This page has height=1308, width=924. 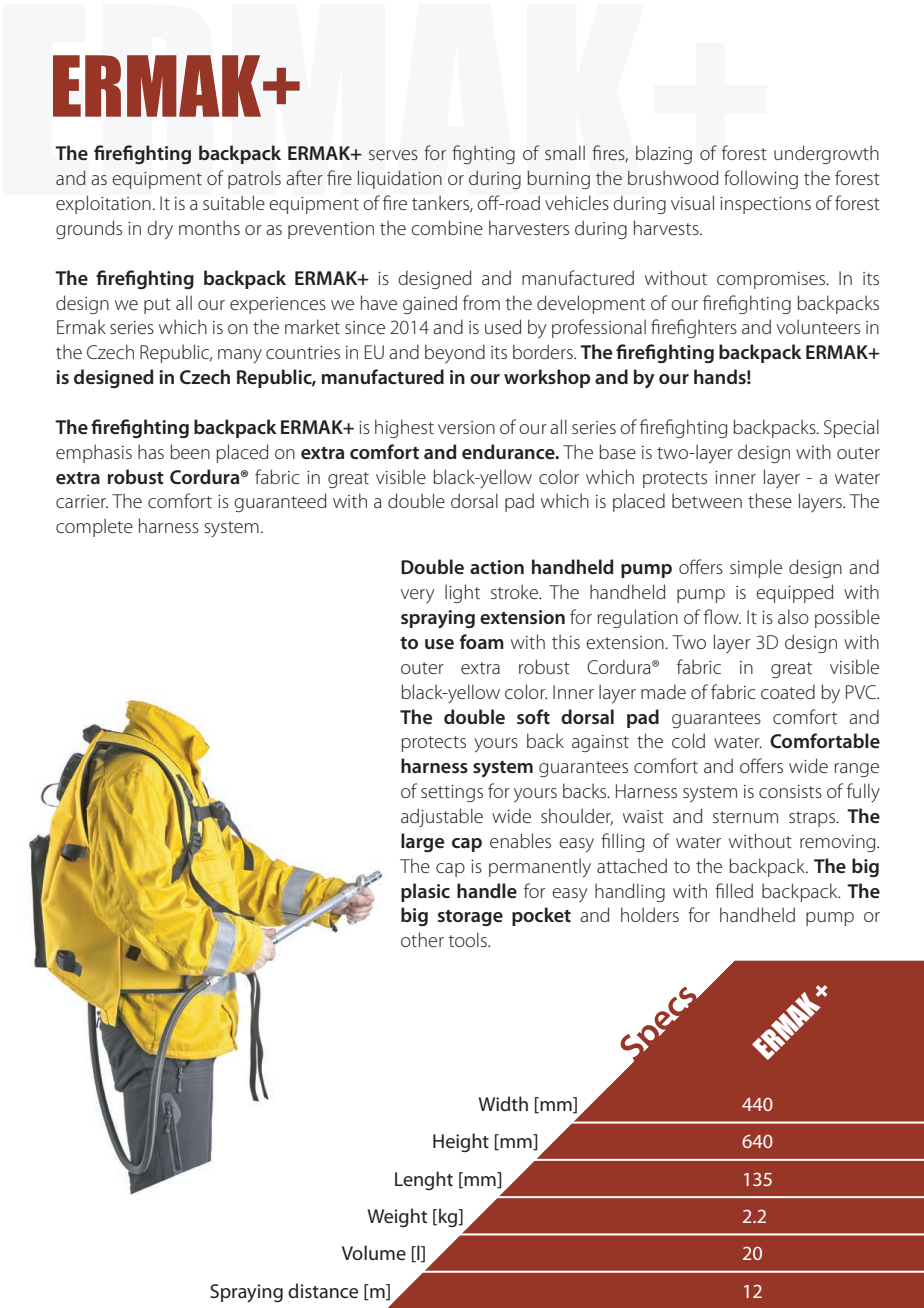 I want to click on combine, so click(x=447, y=227).
